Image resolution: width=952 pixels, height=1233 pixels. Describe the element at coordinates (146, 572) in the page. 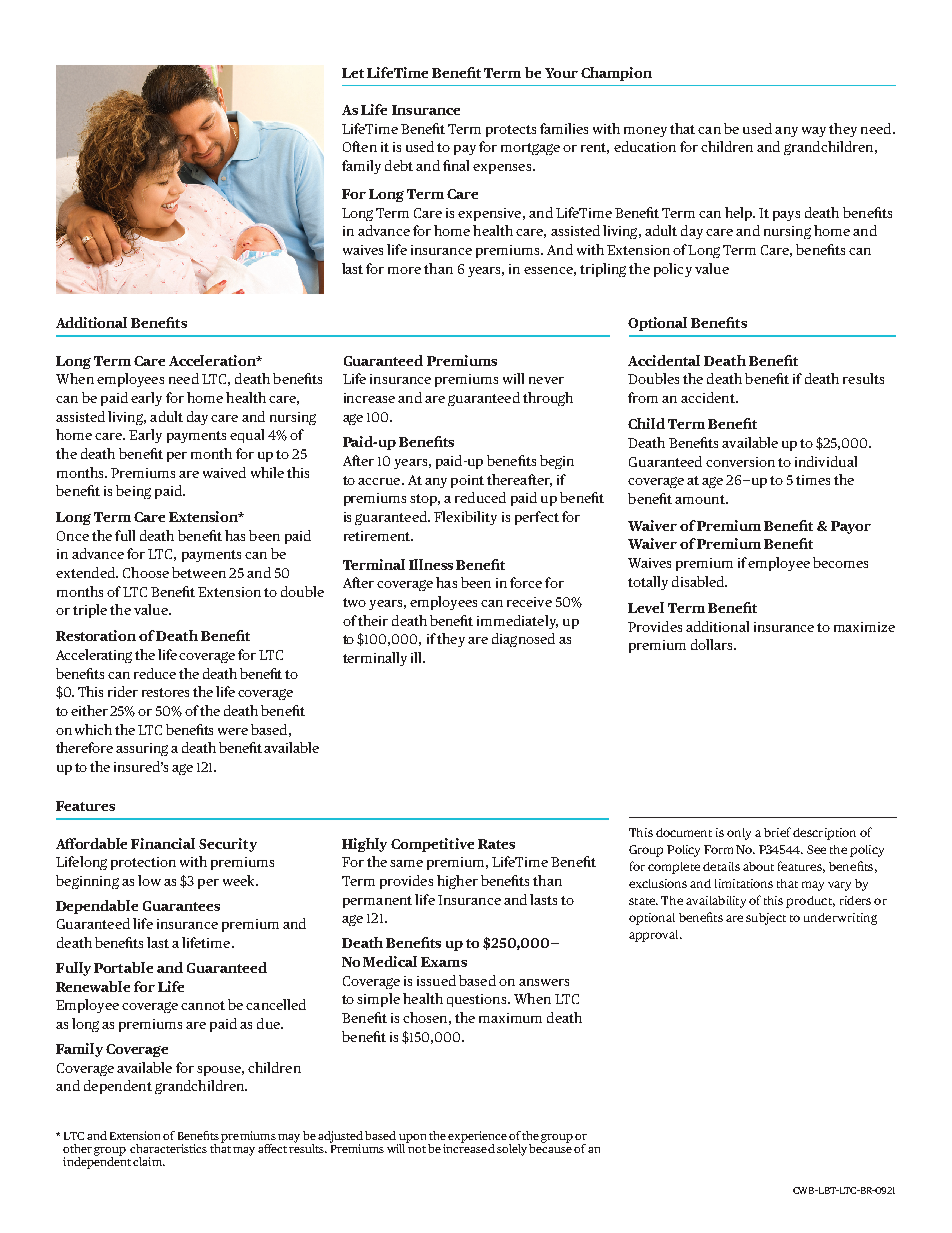

I see `Choose` at that location.
